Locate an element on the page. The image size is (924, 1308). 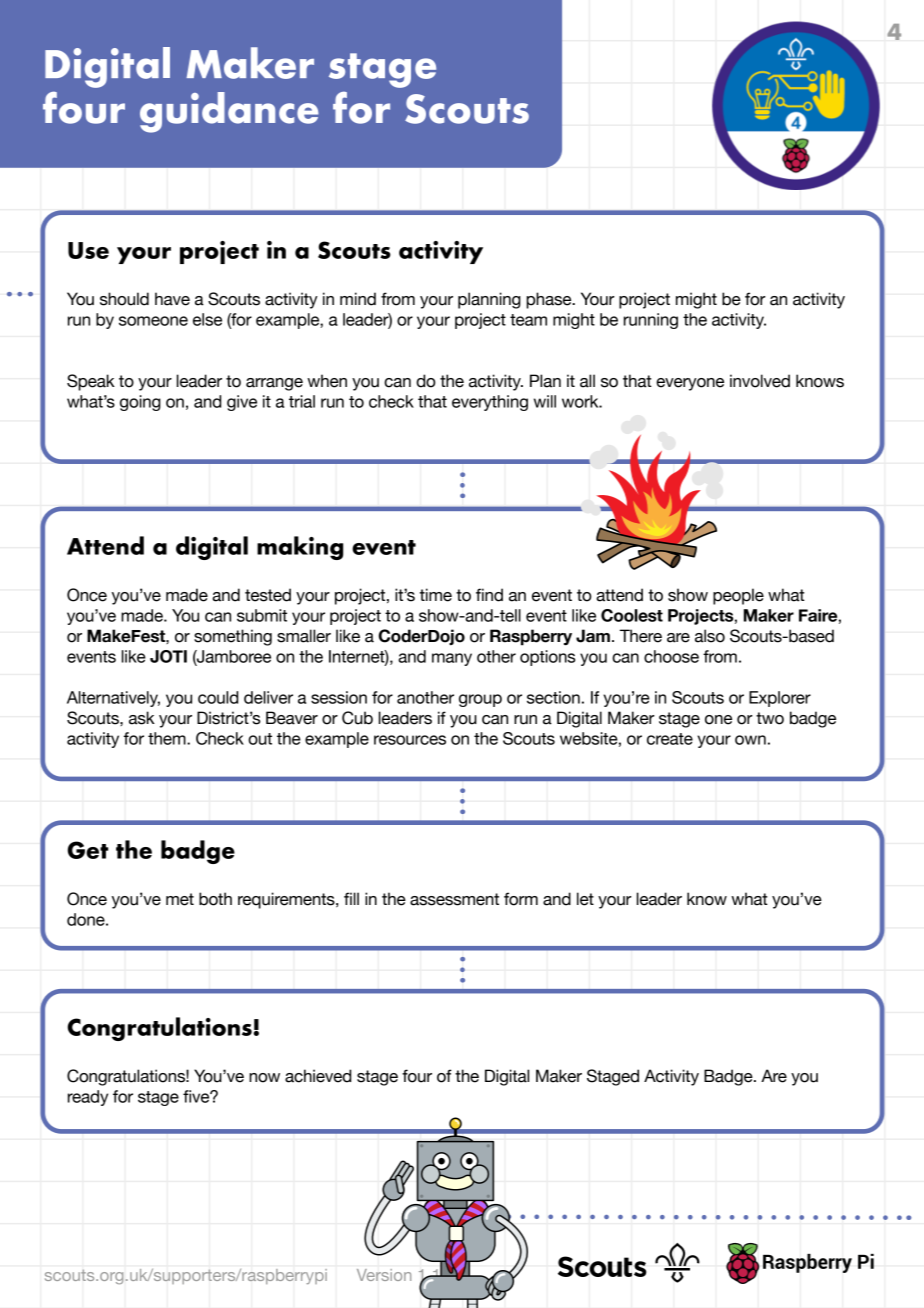
them is located at coordinates (168, 738).
